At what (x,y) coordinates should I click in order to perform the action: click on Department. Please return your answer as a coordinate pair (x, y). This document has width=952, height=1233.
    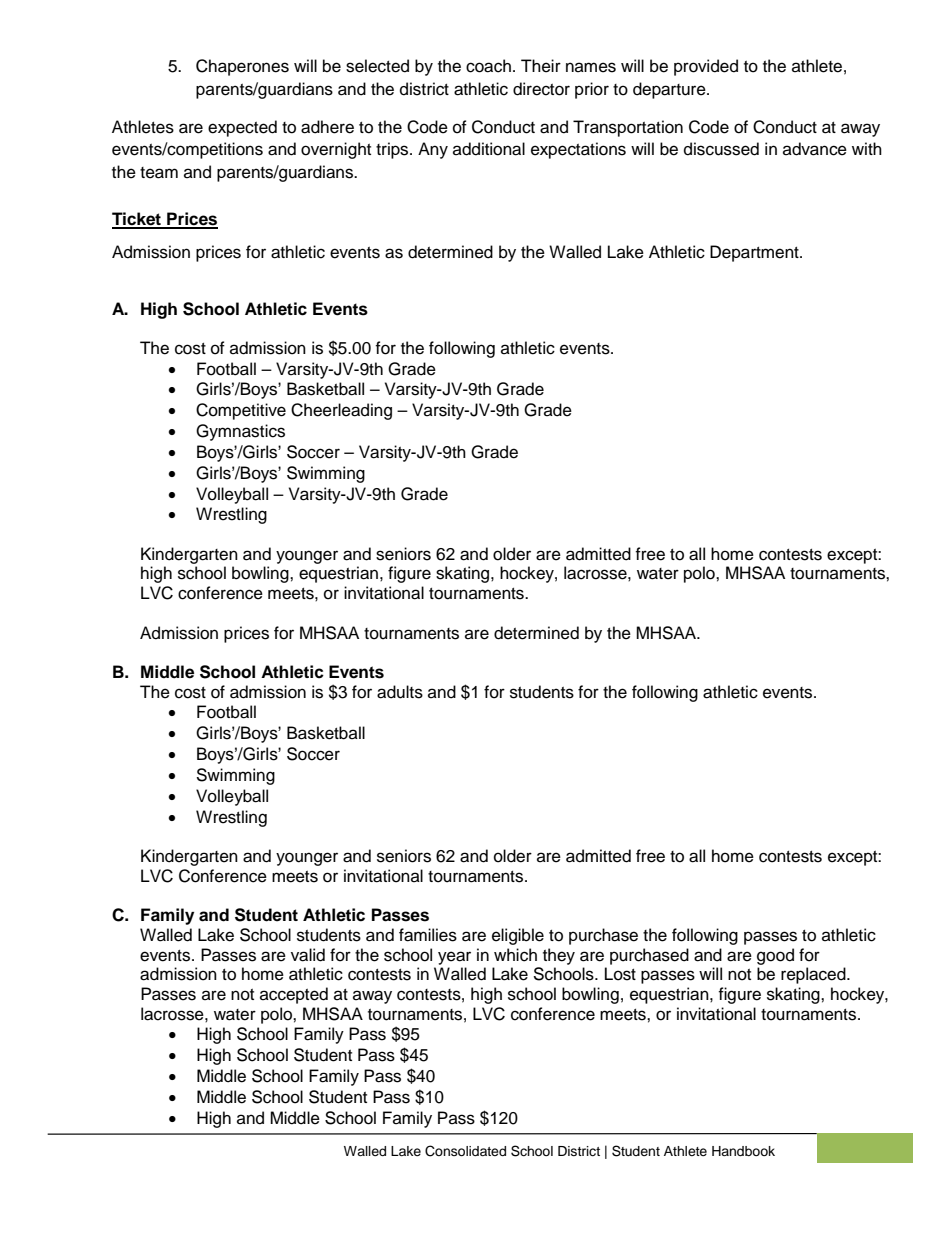
    Looking at the image, I should click on (755, 253).
